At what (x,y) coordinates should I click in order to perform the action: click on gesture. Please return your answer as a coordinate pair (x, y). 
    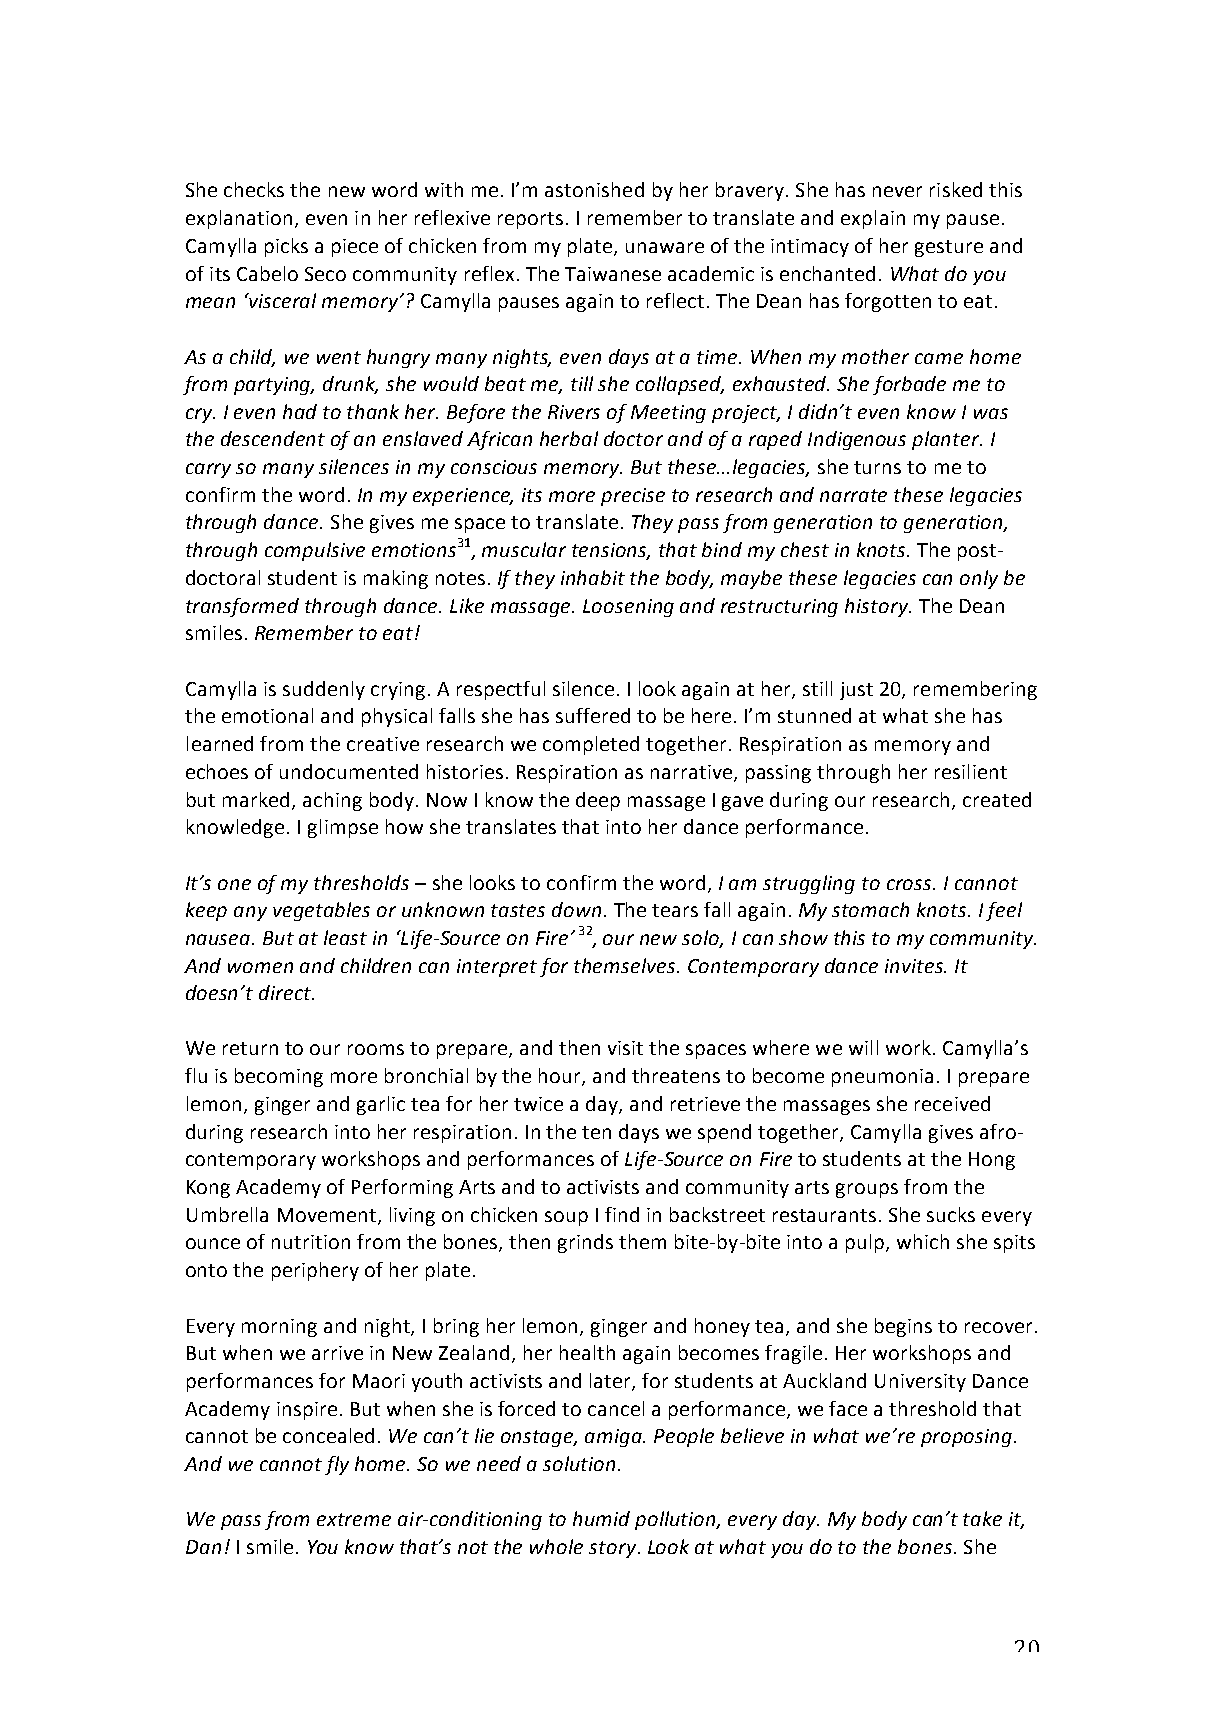
    Looking at the image, I should click on (949, 248).
